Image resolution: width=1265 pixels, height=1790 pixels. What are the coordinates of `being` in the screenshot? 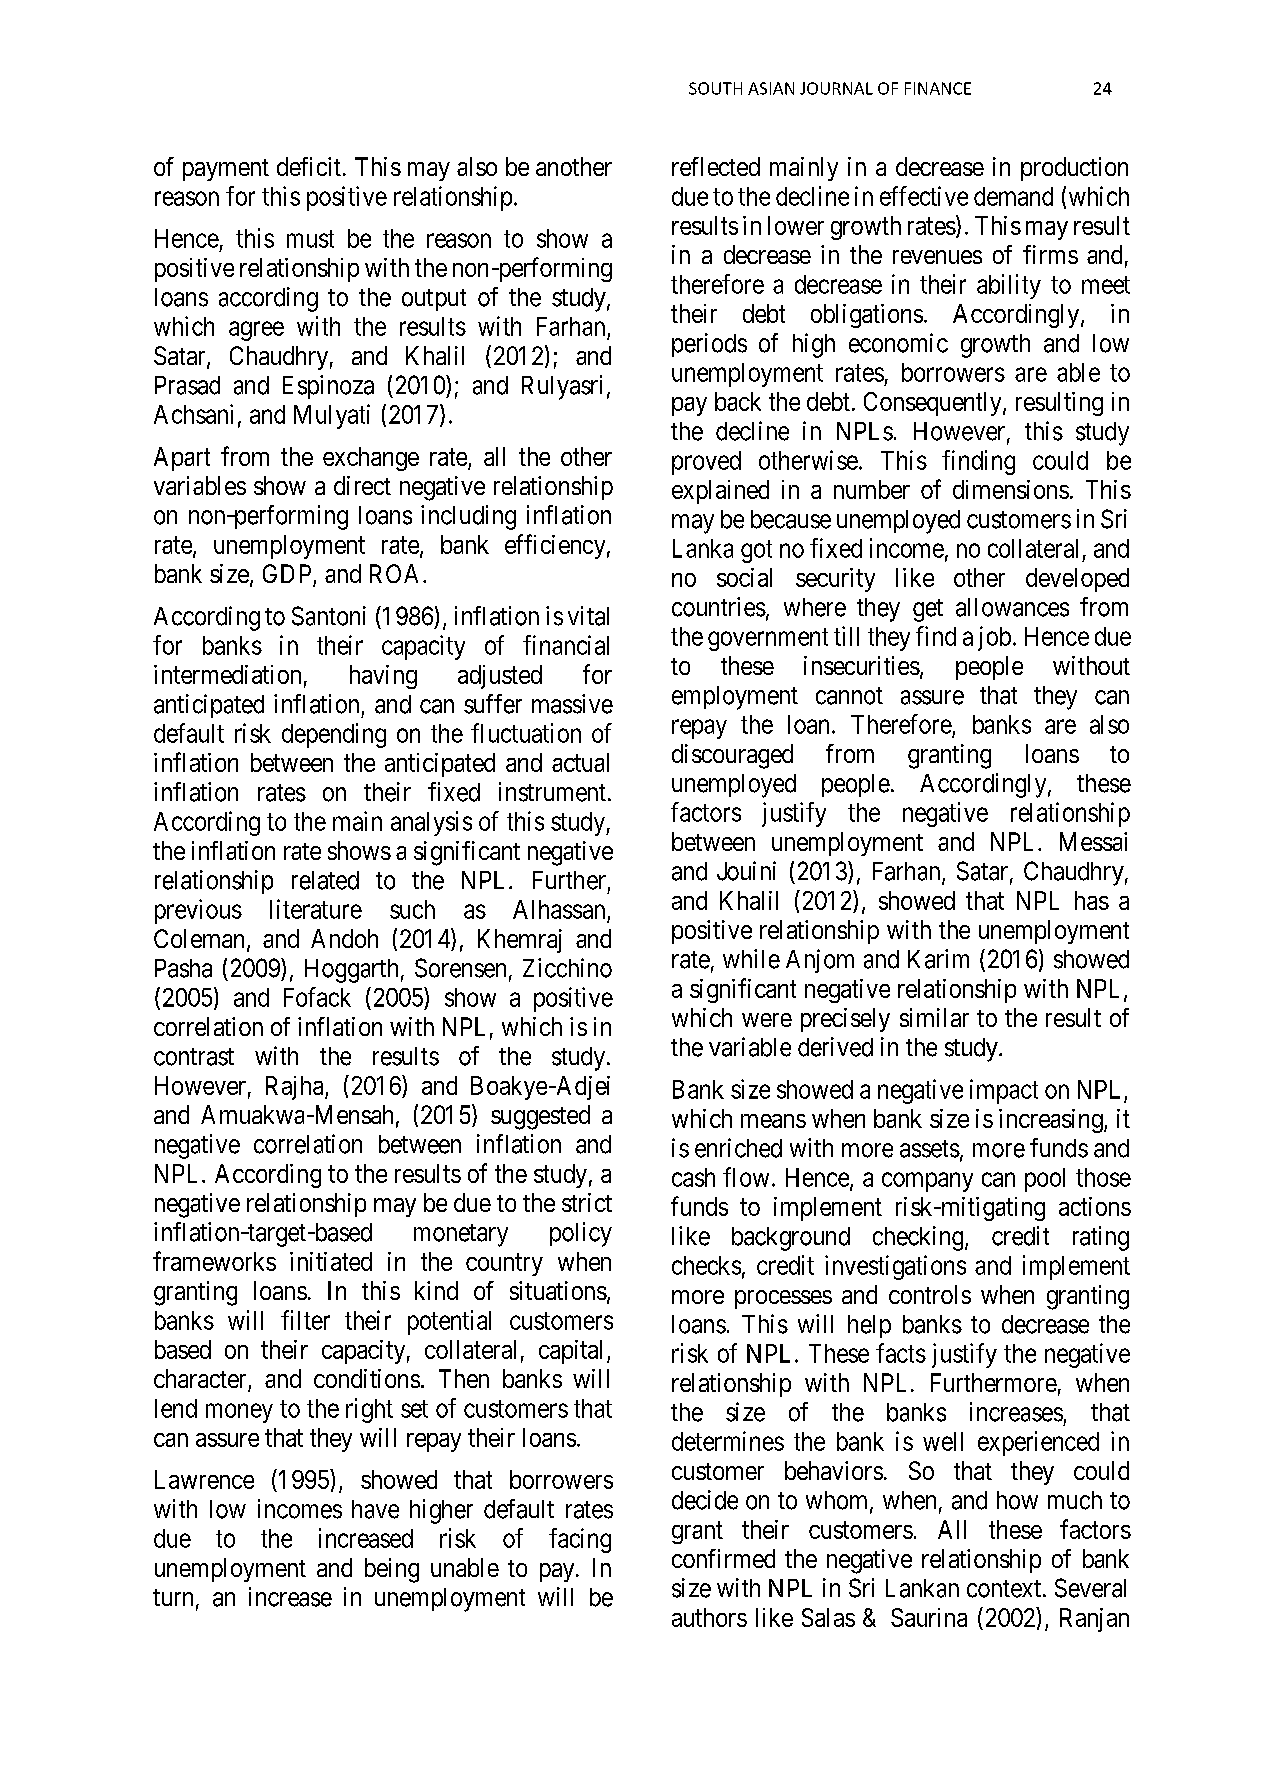 It's located at (392, 1570).
